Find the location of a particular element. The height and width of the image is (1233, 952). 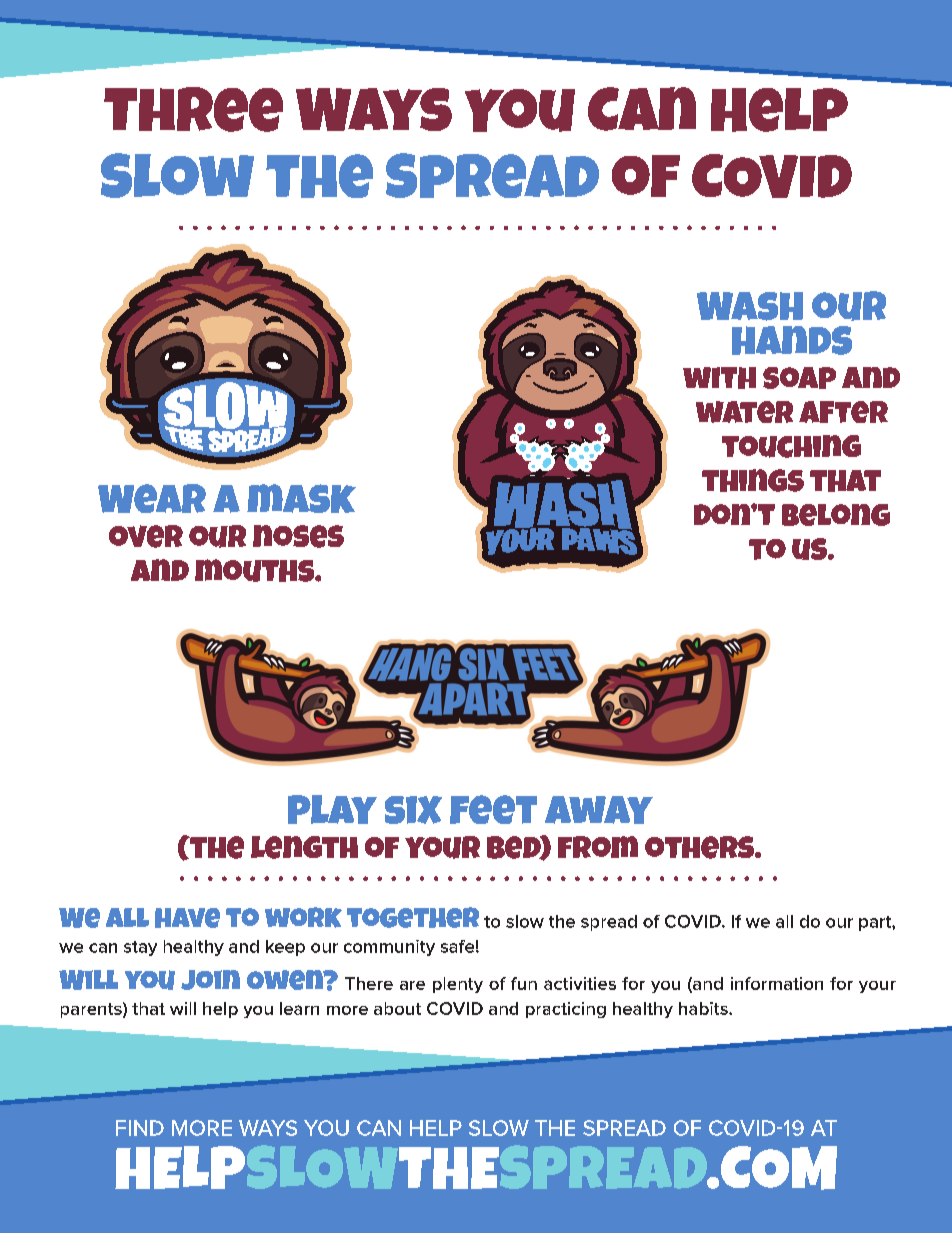

FIND is located at coordinates (140, 1128).
